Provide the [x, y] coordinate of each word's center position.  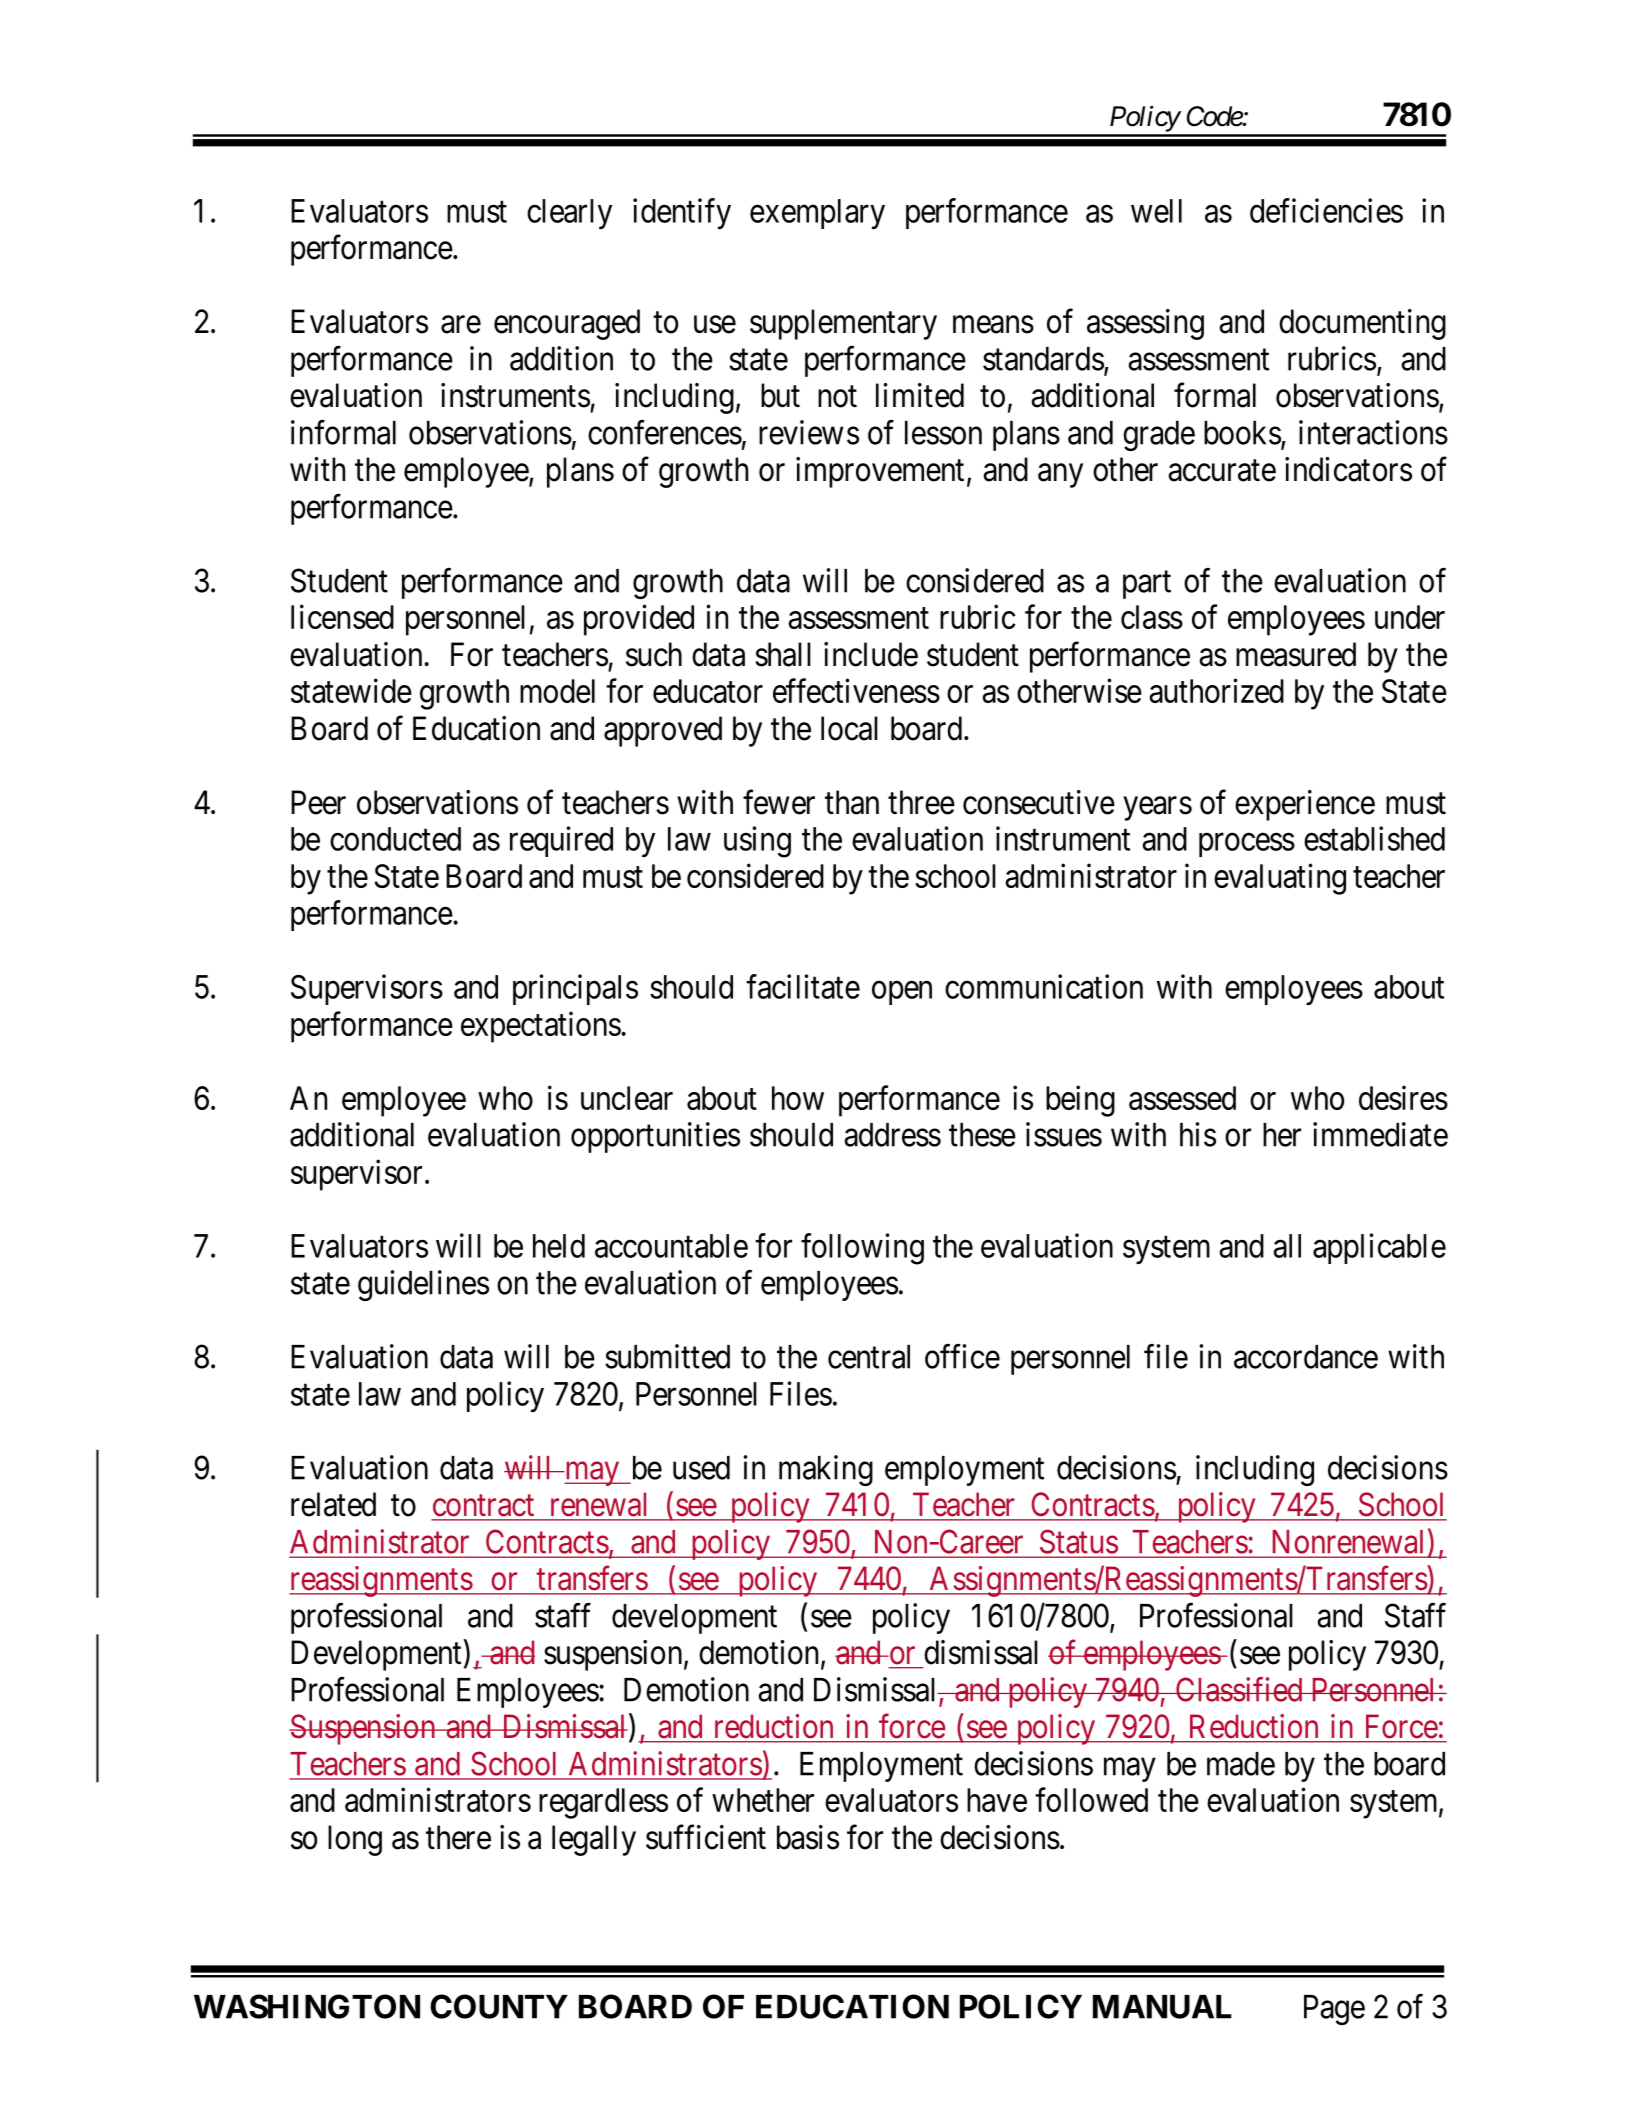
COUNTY [499, 2006]
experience [1305, 805]
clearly [569, 214]
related [333, 1504]
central [869, 1357]
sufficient [706, 1837]
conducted [395, 839]
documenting [1362, 324]
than [852, 802]
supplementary [843, 324]
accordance [1306, 1357]
